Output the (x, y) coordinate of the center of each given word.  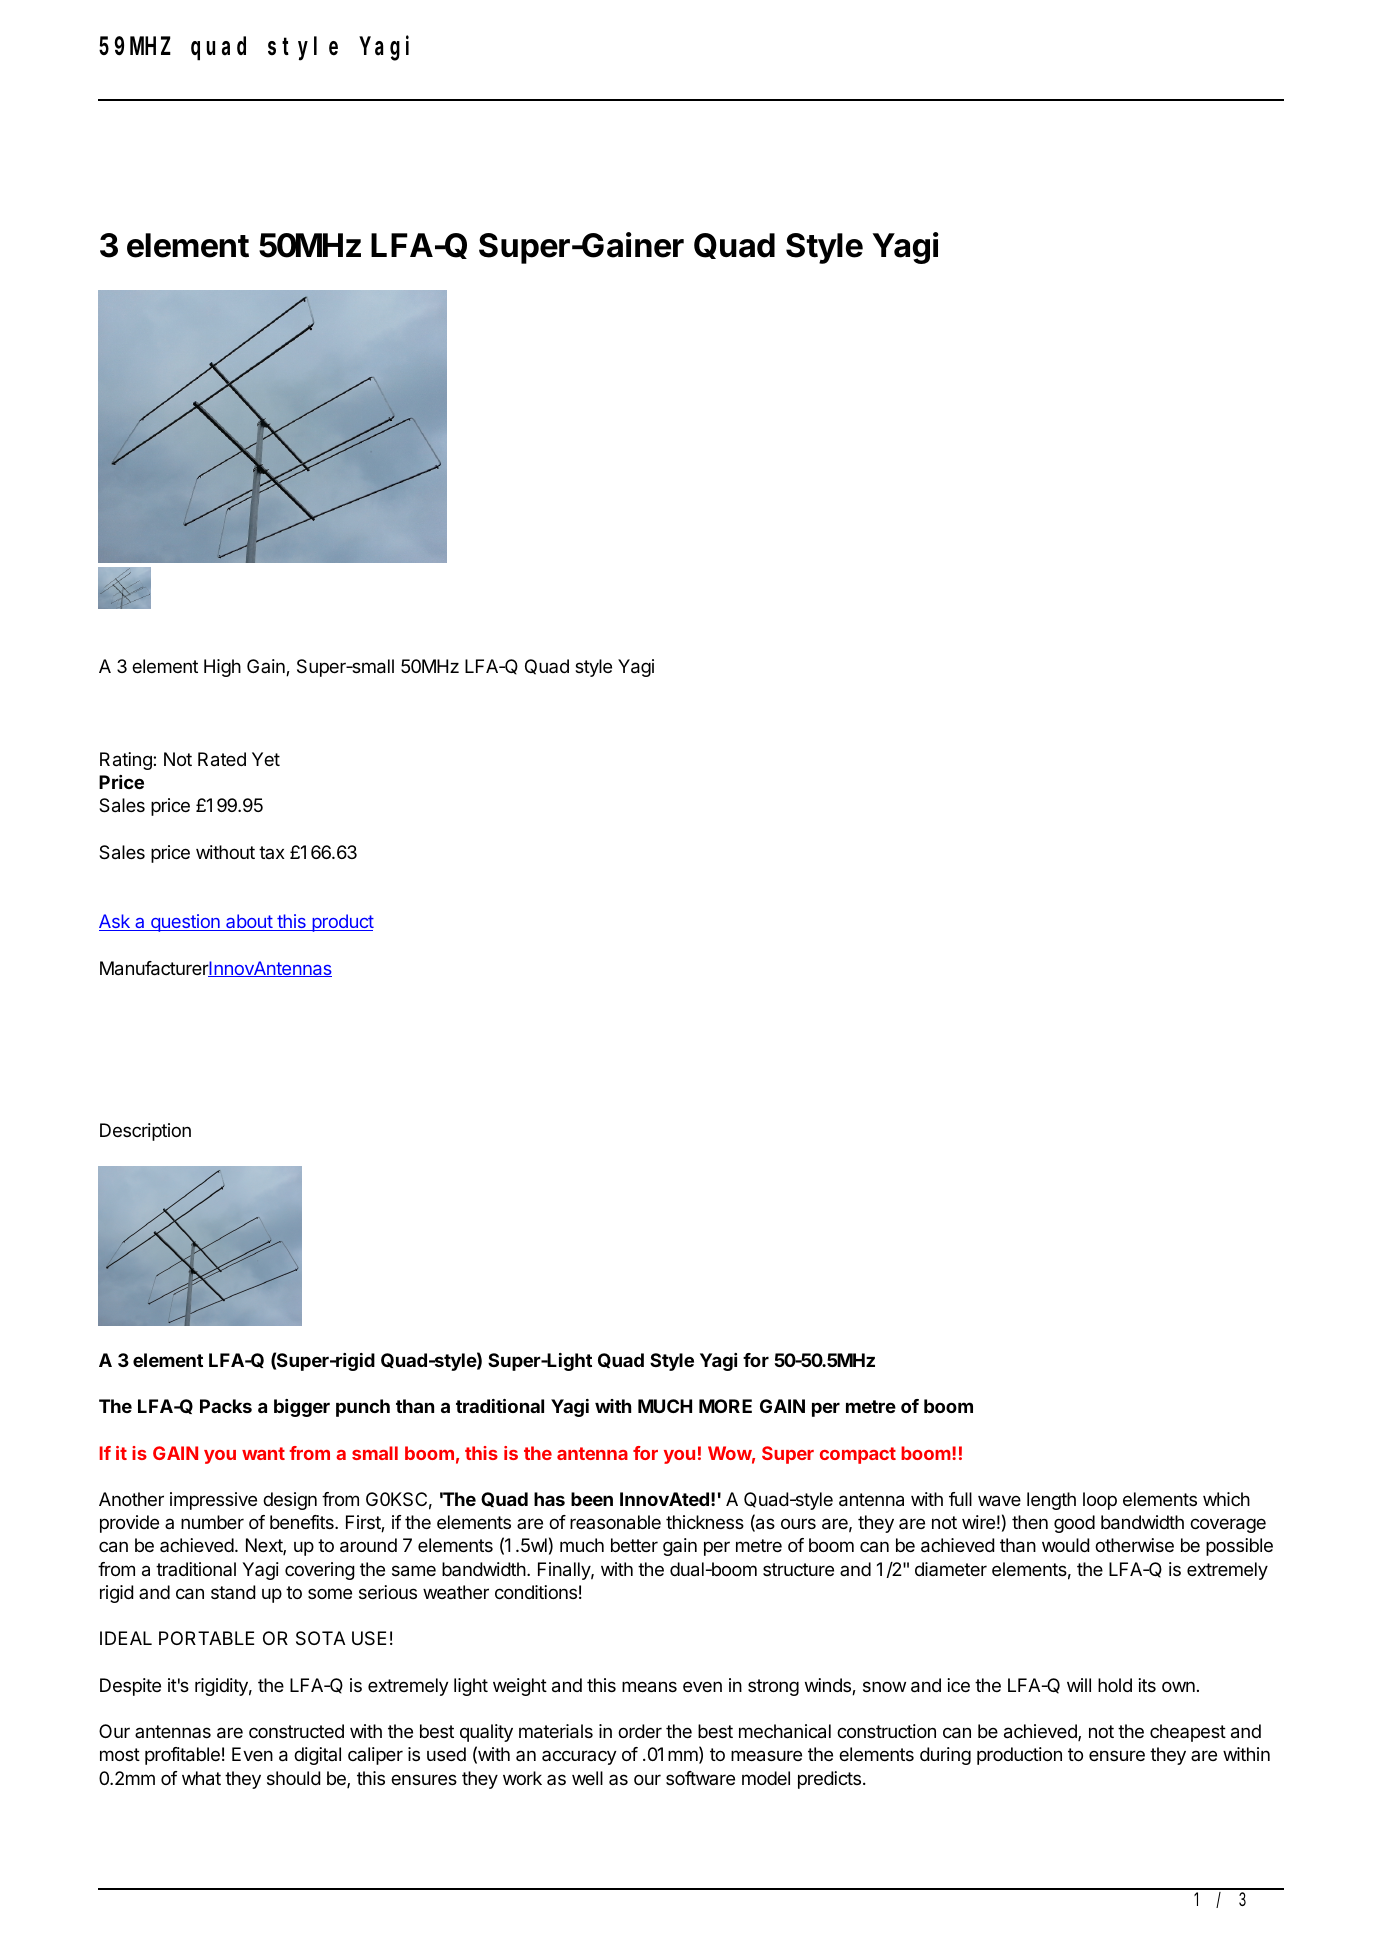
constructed (296, 1731)
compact (858, 1455)
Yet (266, 759)
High (222, 668)
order (640, 1731)
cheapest (1188, 1733)
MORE (725, 1406)
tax (272, 852)
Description (145, 1132)
